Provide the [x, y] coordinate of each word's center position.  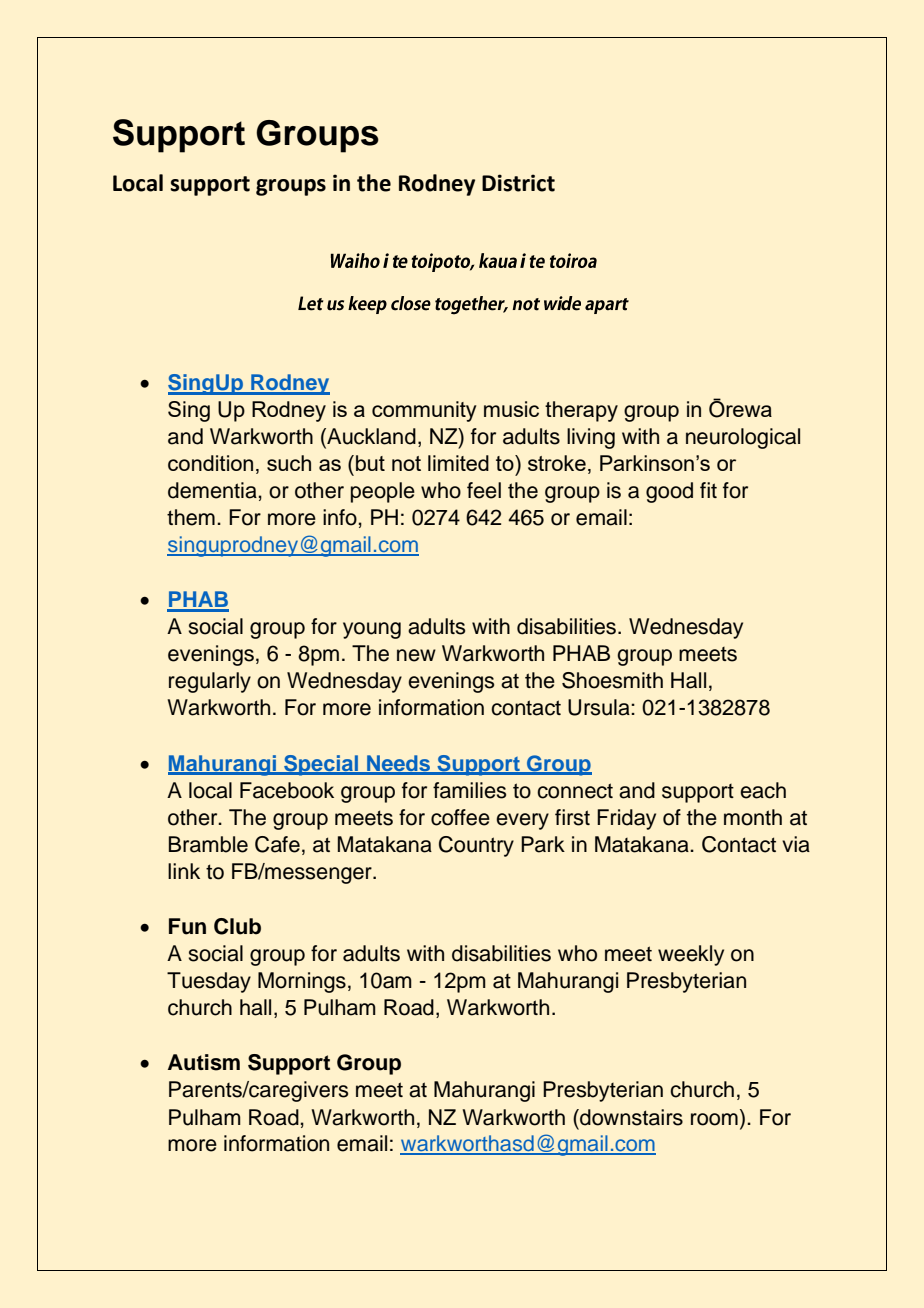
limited [458, 463]
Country [476, 846]
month [753, 817]
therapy [581, 411]
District [518, 183]
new [416, 655]
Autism [204, 1062]
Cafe [277, 844]
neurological [743, 438]
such [289, 463]
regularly [210, 682]
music [511, 409]
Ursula [600, 707]
